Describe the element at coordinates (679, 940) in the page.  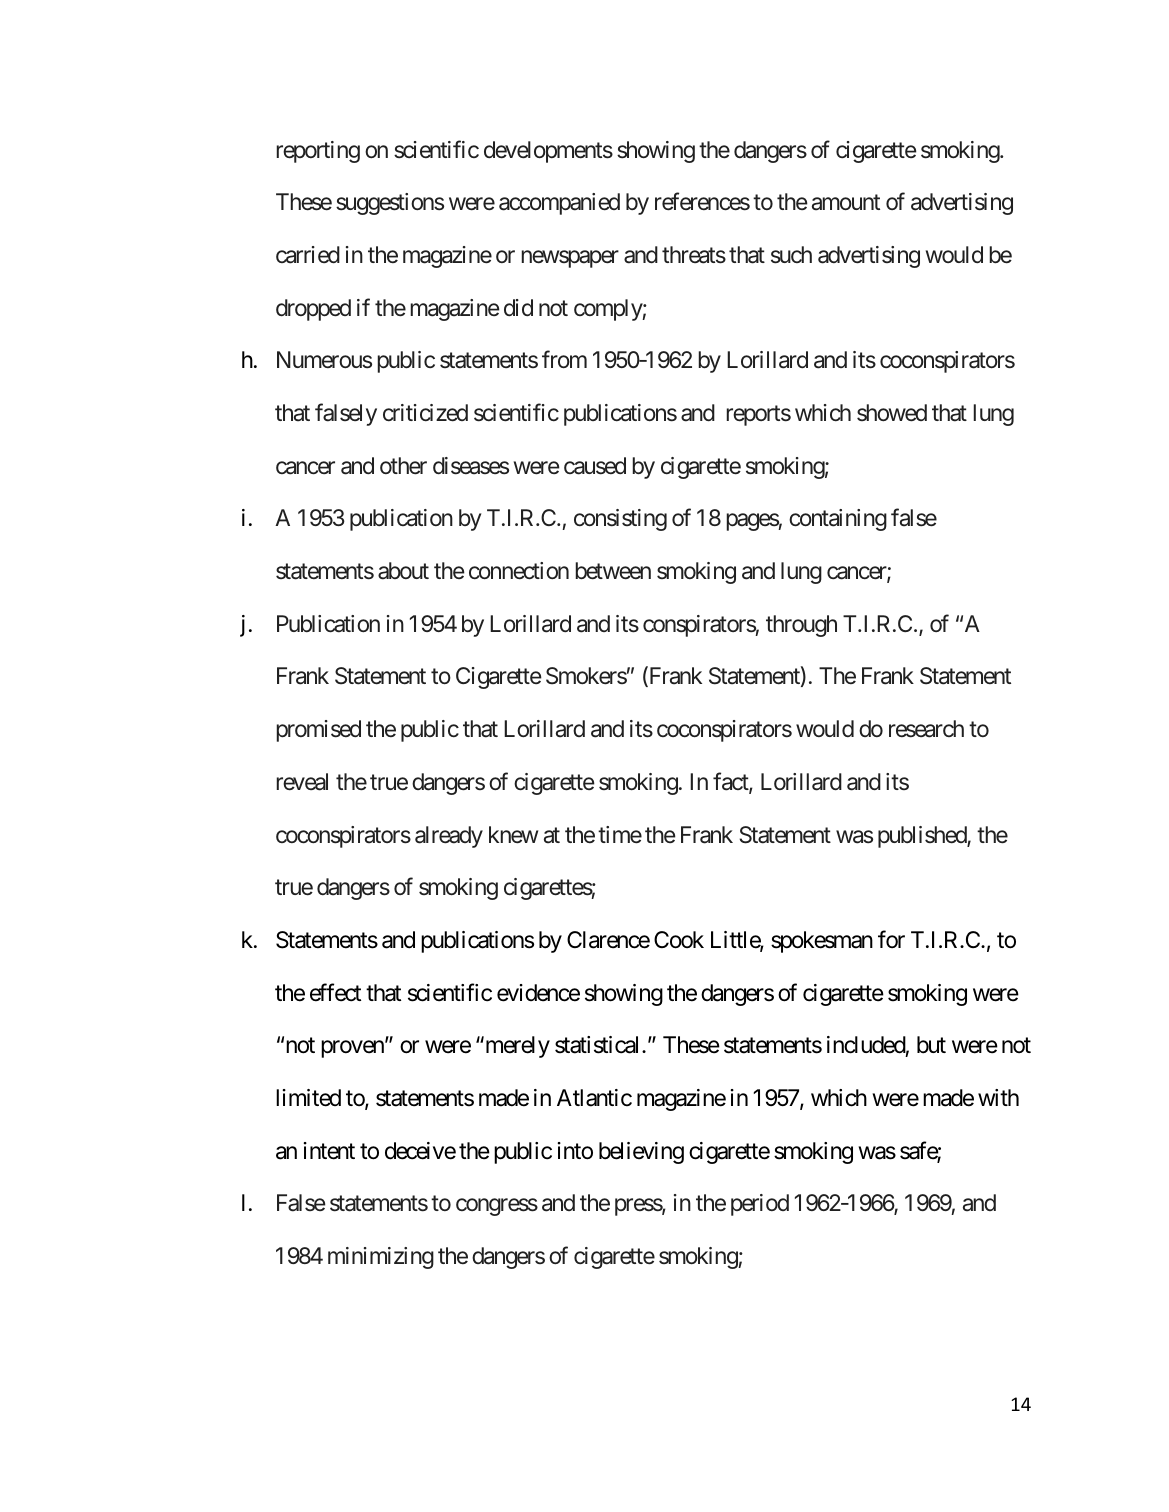
I see `Cook` at that location.
